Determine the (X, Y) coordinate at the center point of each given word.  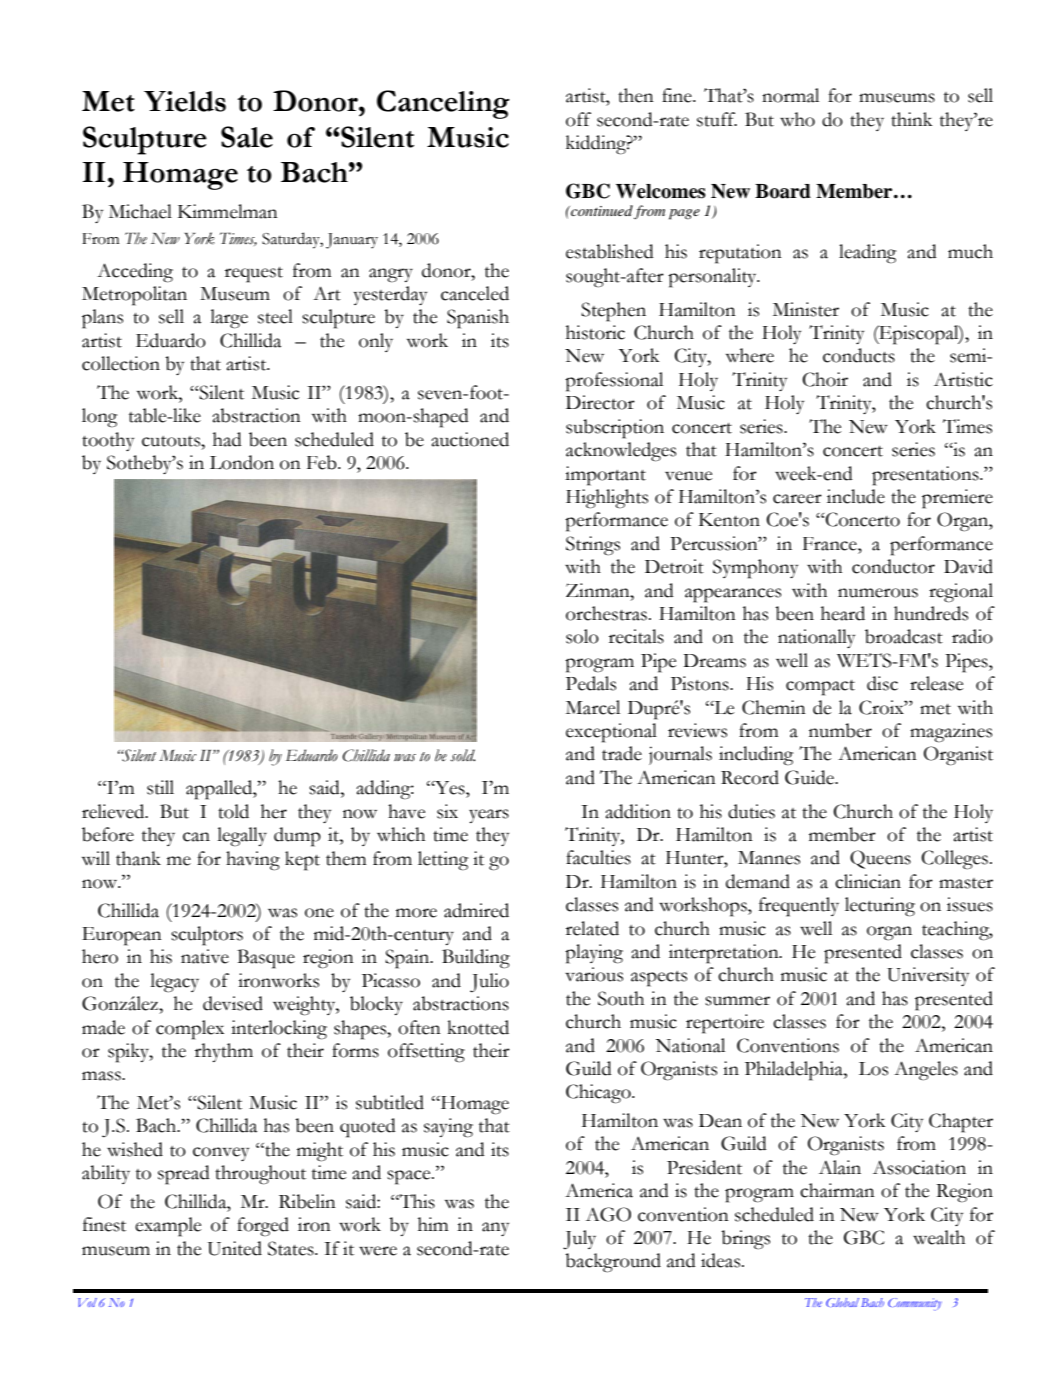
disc (882, 683)
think (912, 119)
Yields (185, 101)
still (160, 787)
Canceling (443, 104)
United (234, 1248)
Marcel (593, 707)
